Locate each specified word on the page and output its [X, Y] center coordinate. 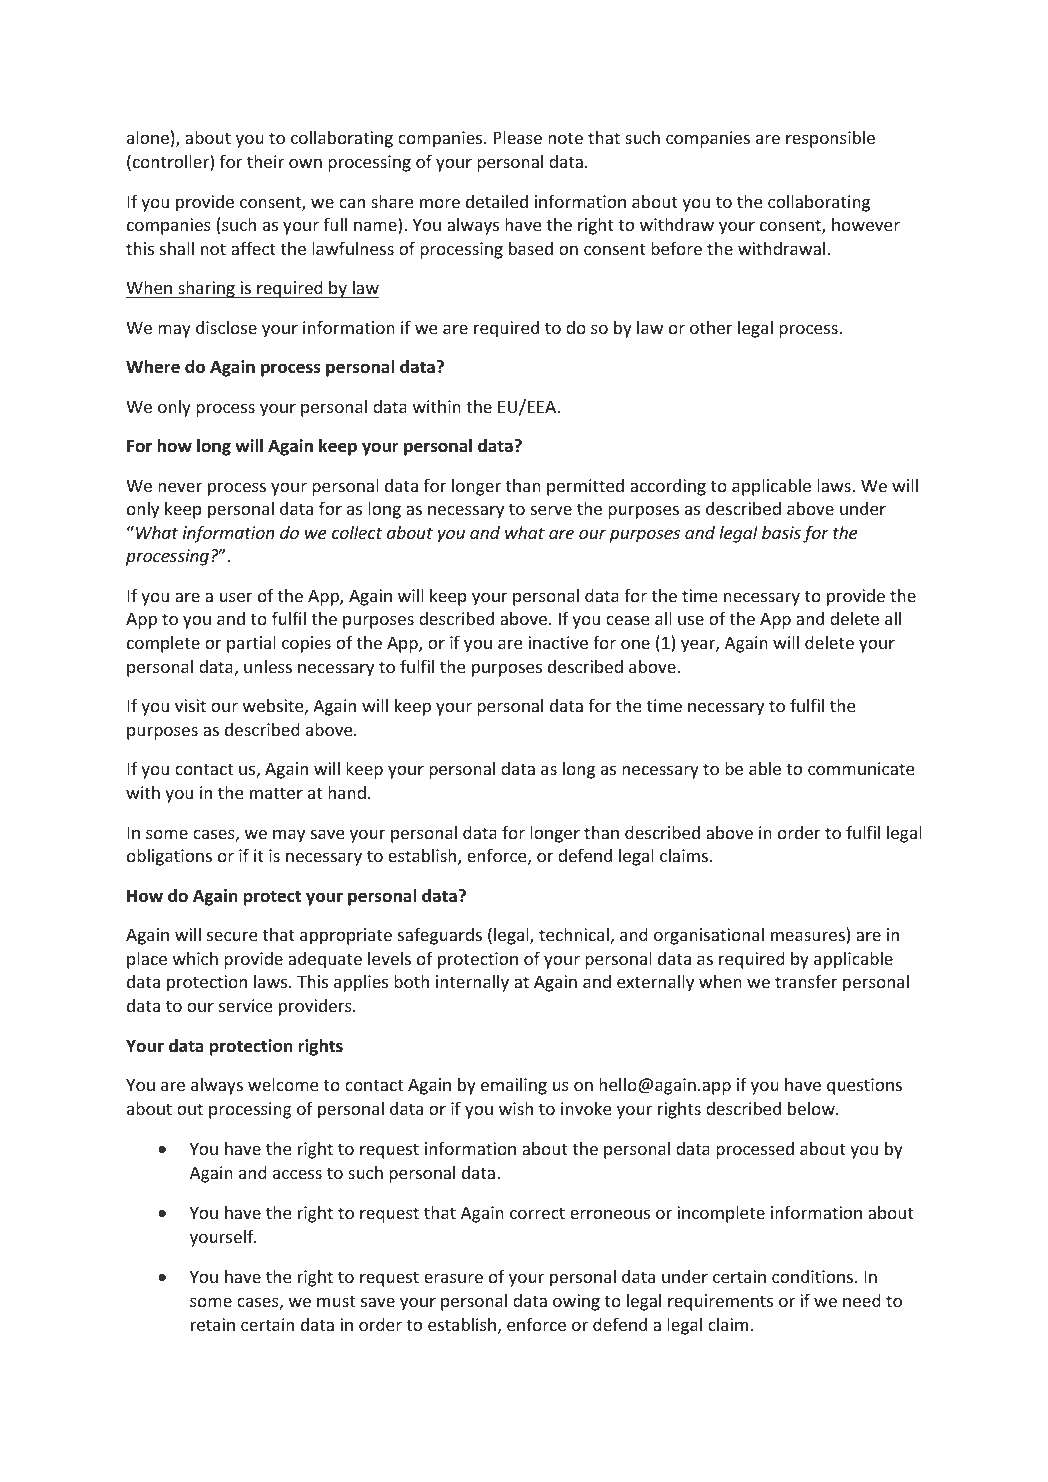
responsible [830, 139]
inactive [558, 642]
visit [190, 705]
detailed [497, 201]
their [265, 161]
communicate [861, 768]
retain [213, 1324]
